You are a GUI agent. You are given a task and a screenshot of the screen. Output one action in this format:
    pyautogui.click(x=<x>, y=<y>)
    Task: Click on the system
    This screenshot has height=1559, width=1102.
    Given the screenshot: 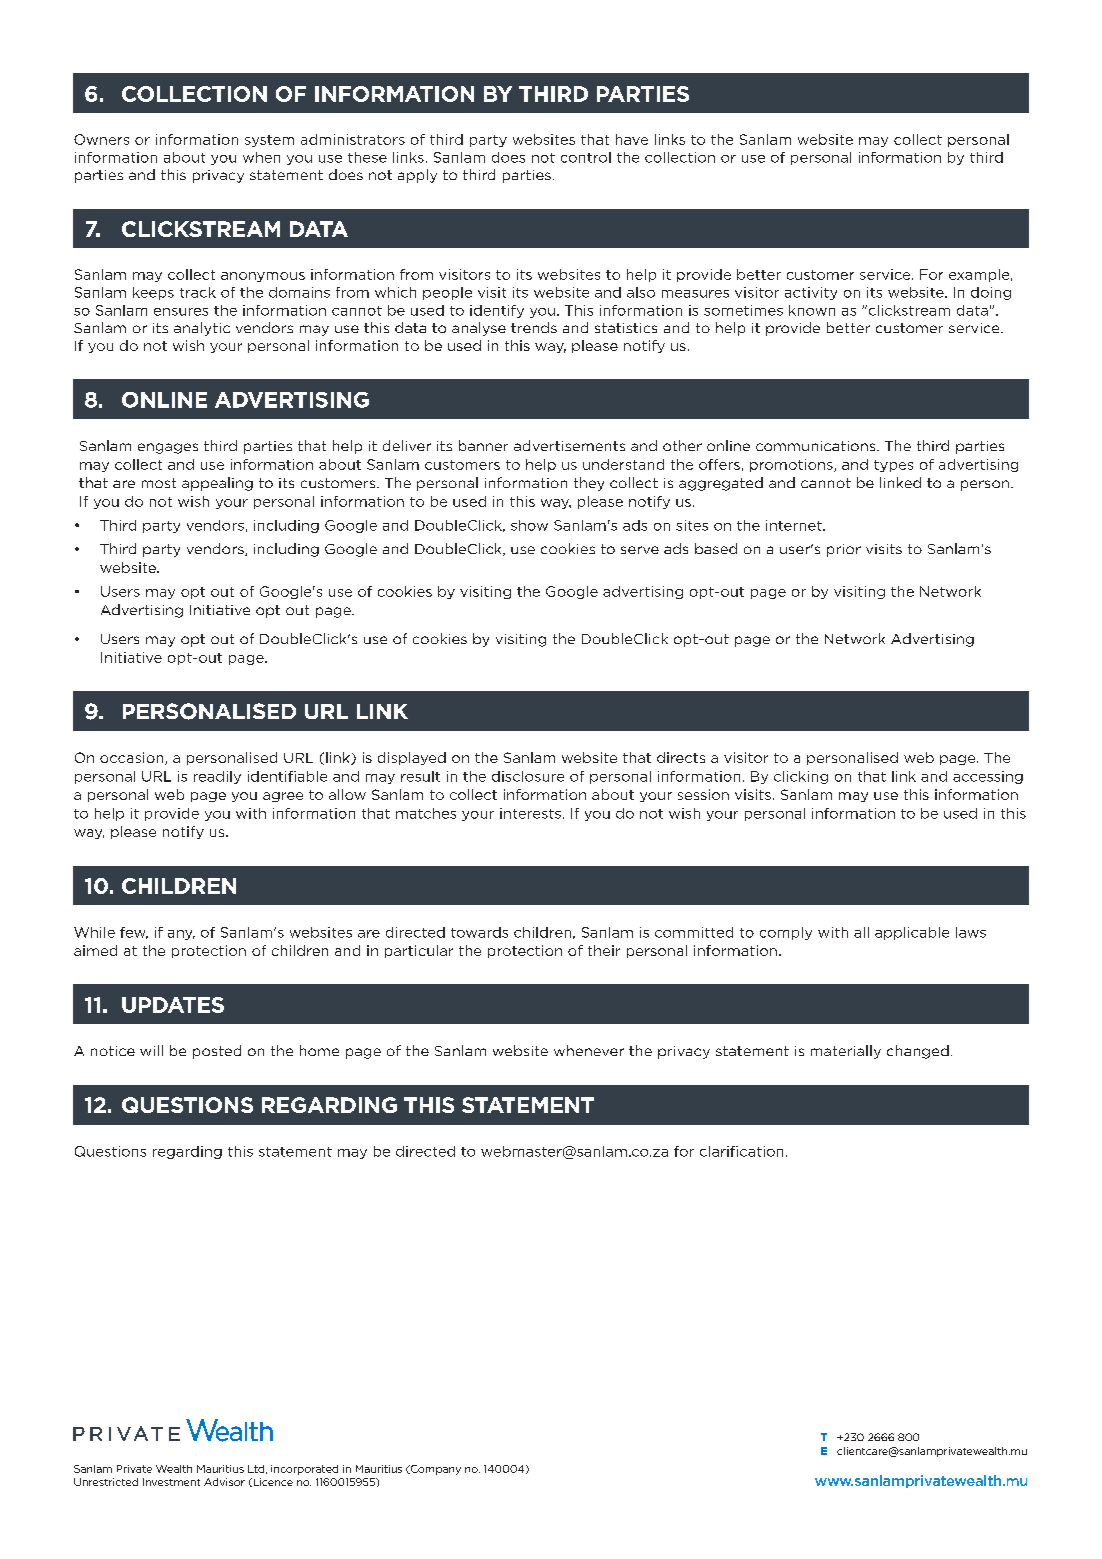 What is the action you would take?
    pyautogui.click(x=269, y=141)
